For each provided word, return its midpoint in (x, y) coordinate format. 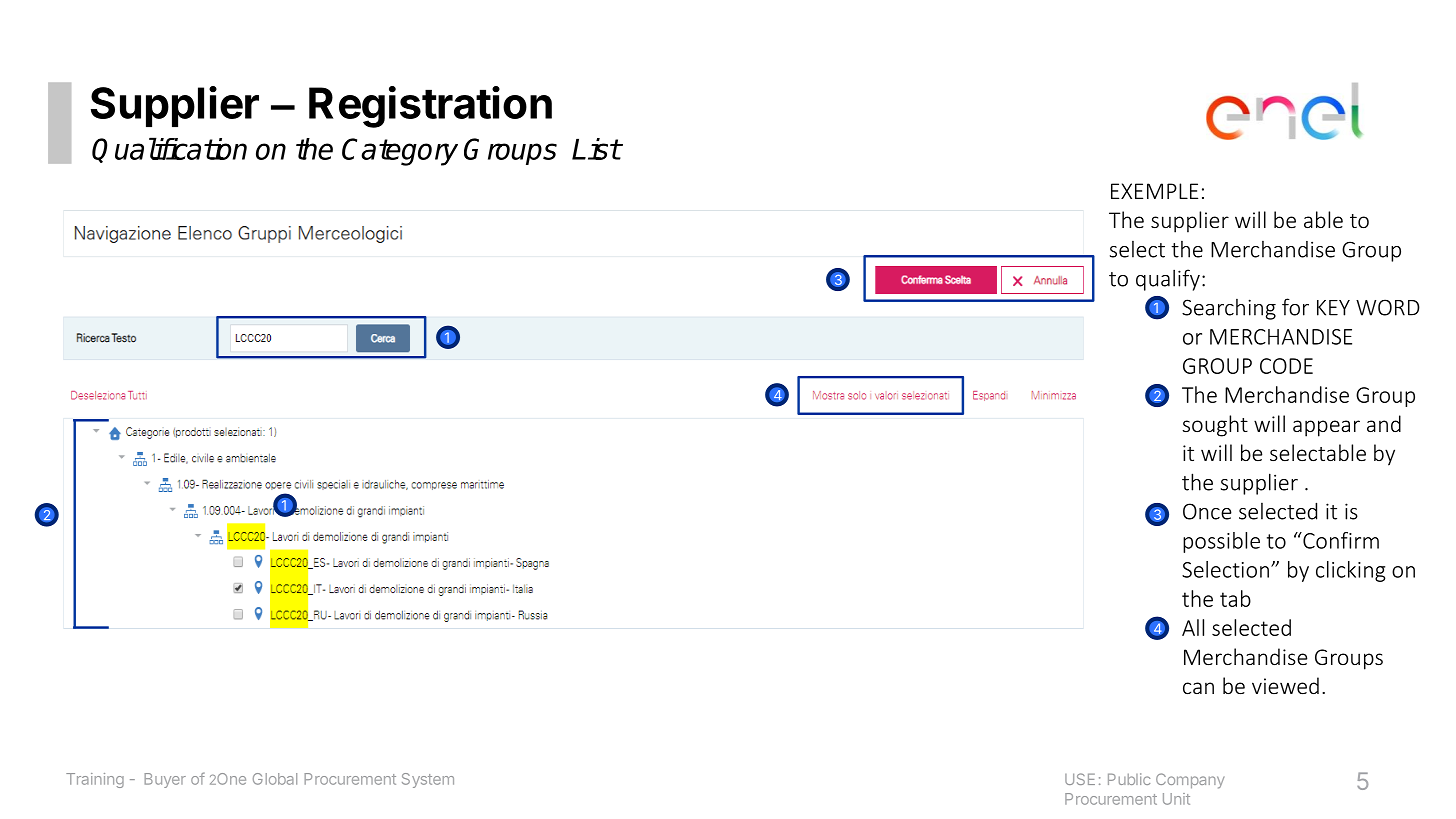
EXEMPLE (1154, 191)
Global (275, 779)
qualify (1168, 280)
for (1295, 307)
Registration (430, 107)
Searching (1229, 309)
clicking (1350, 571)
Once (1207, 511)
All (1193, 627)
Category (400, 152)
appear (1326, 428)
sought (1215, 426)
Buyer (165, 780)
